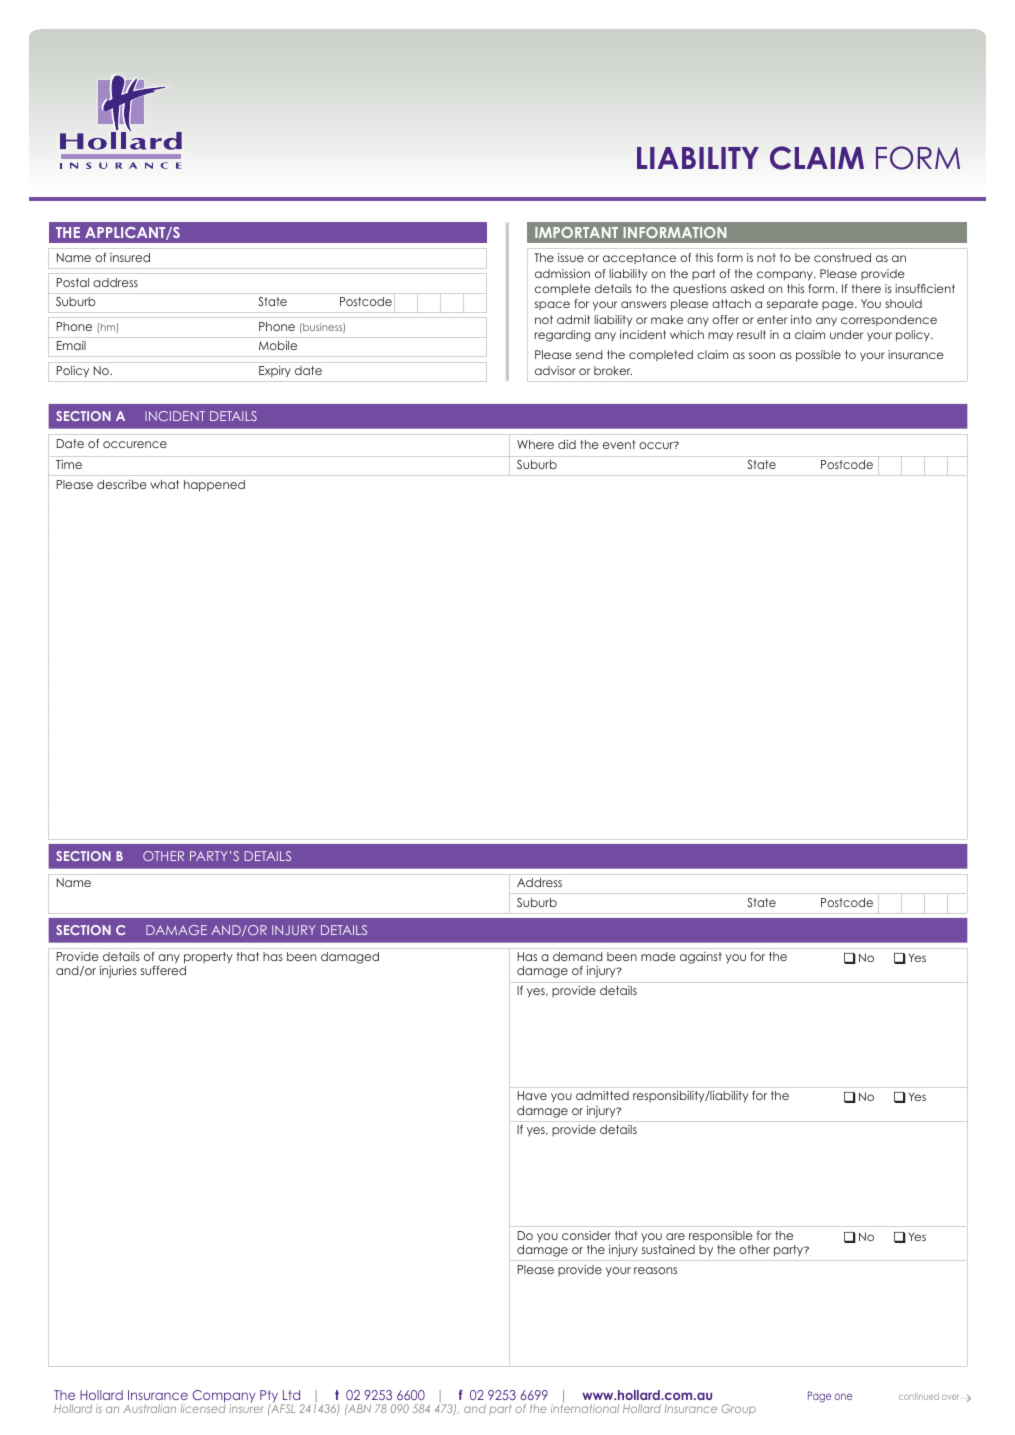 Image resolution: width=1015 pixels, height=1435 pixels. What do you see at coordinates (619, 444) in the image?
I see `event` at bounding box center [619, 444].
